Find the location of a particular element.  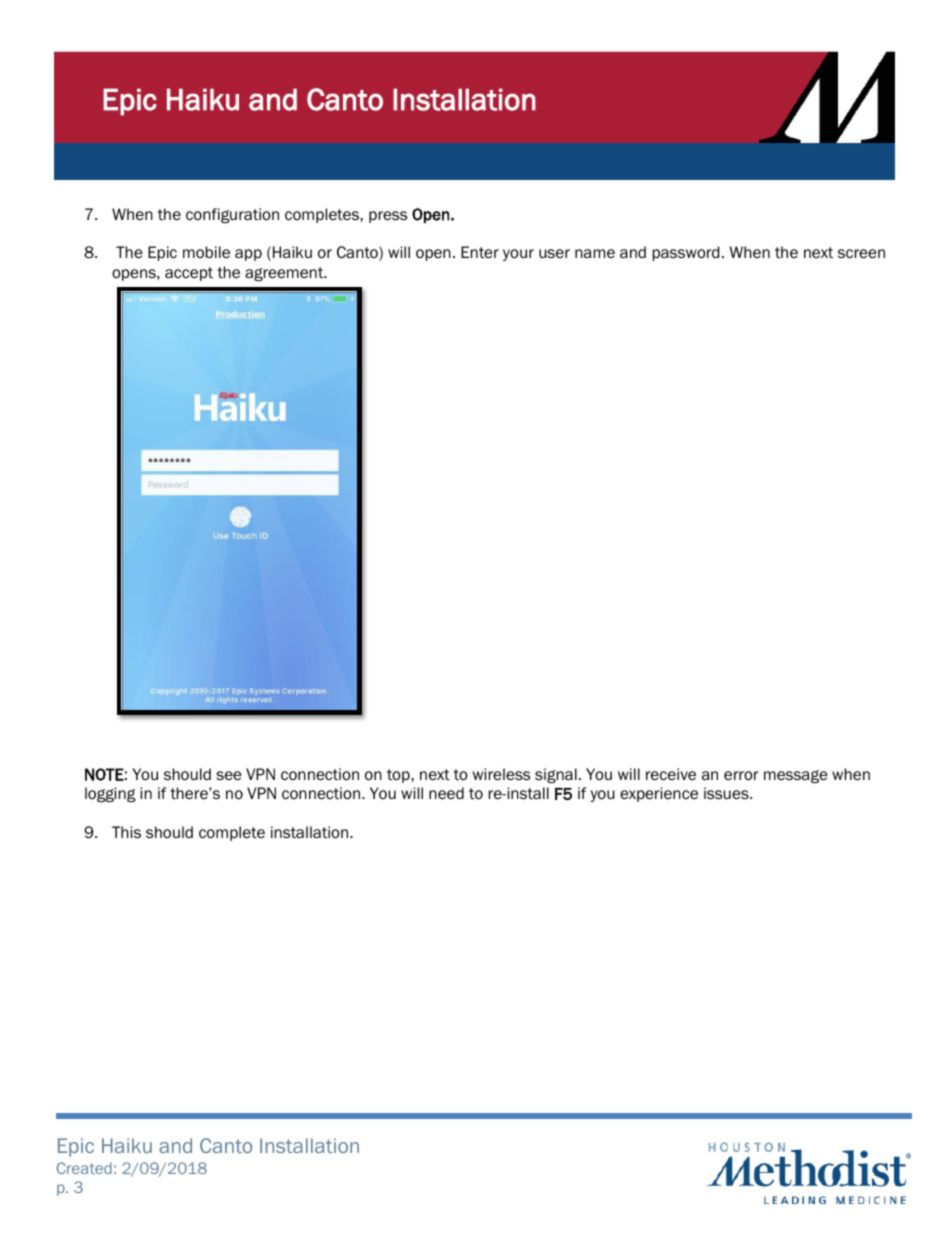

Enter is located at coordinates (480, 252).
